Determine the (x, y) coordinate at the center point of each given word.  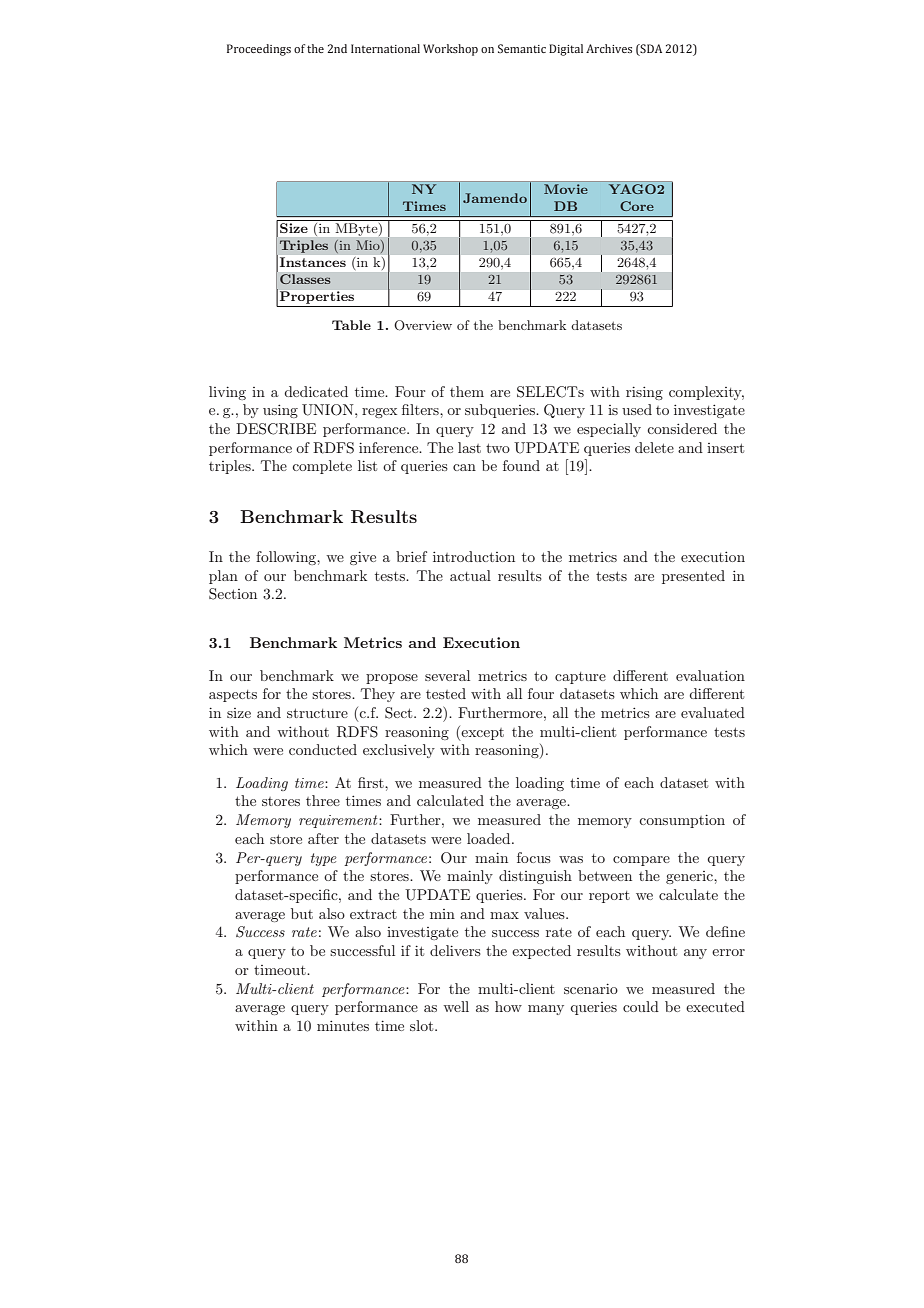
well (456, 1006)
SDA (650, 50)
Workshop (450, 50)
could (641, 1006)
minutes (343, 1026)
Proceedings (259, 50)
